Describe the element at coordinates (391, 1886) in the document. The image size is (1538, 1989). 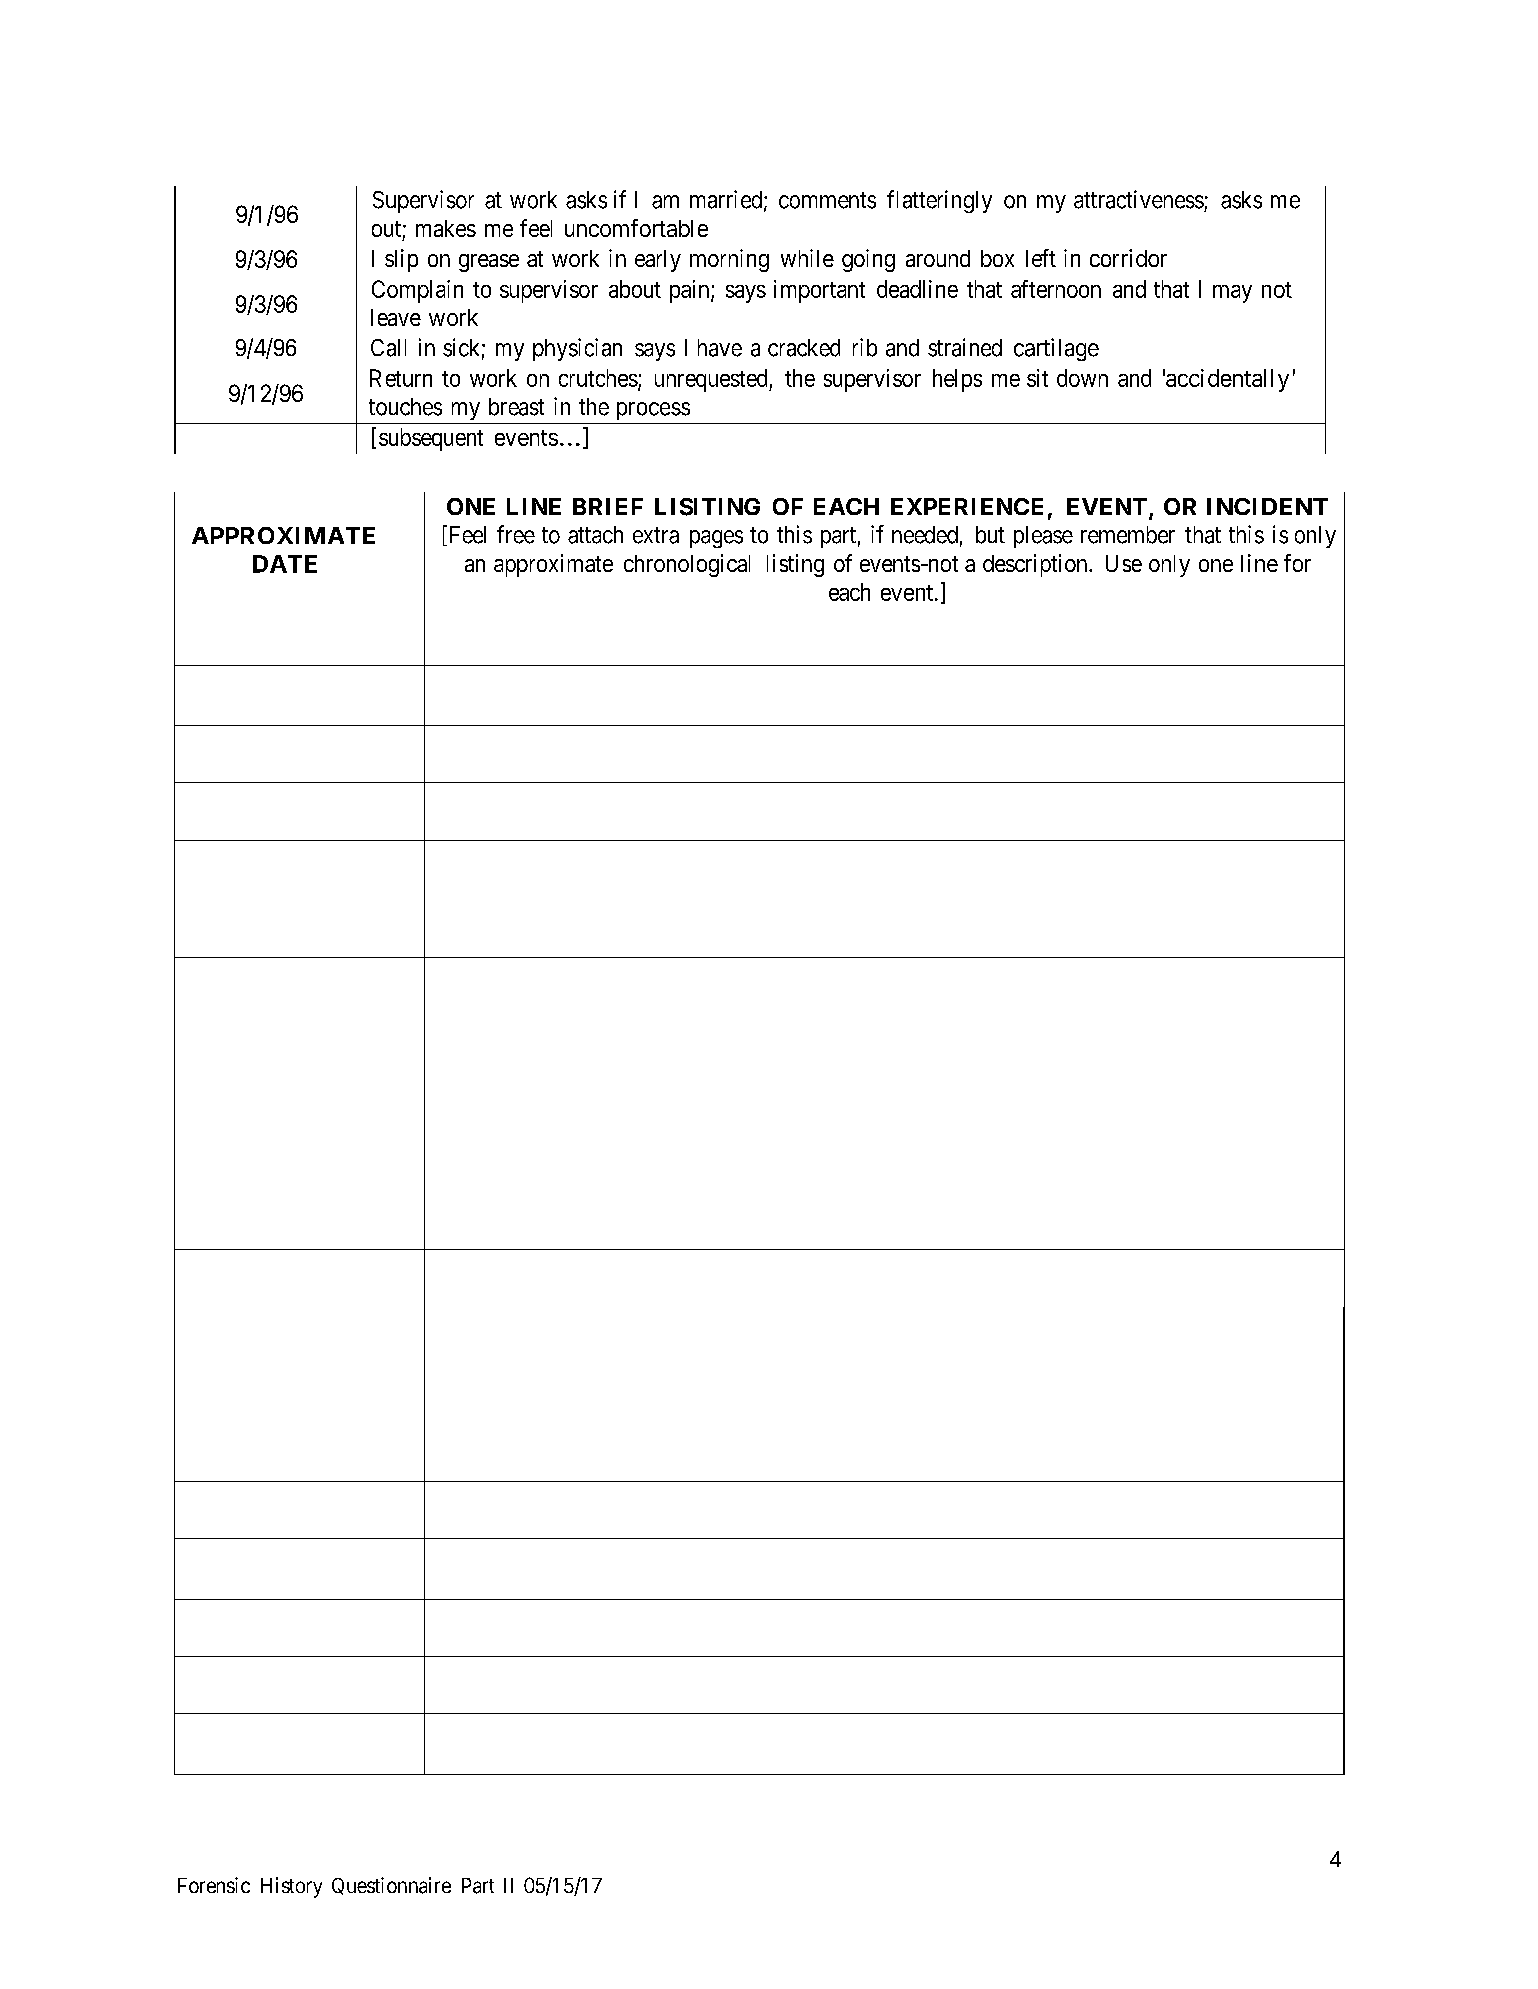
I see `Questionnaire` at that location.
